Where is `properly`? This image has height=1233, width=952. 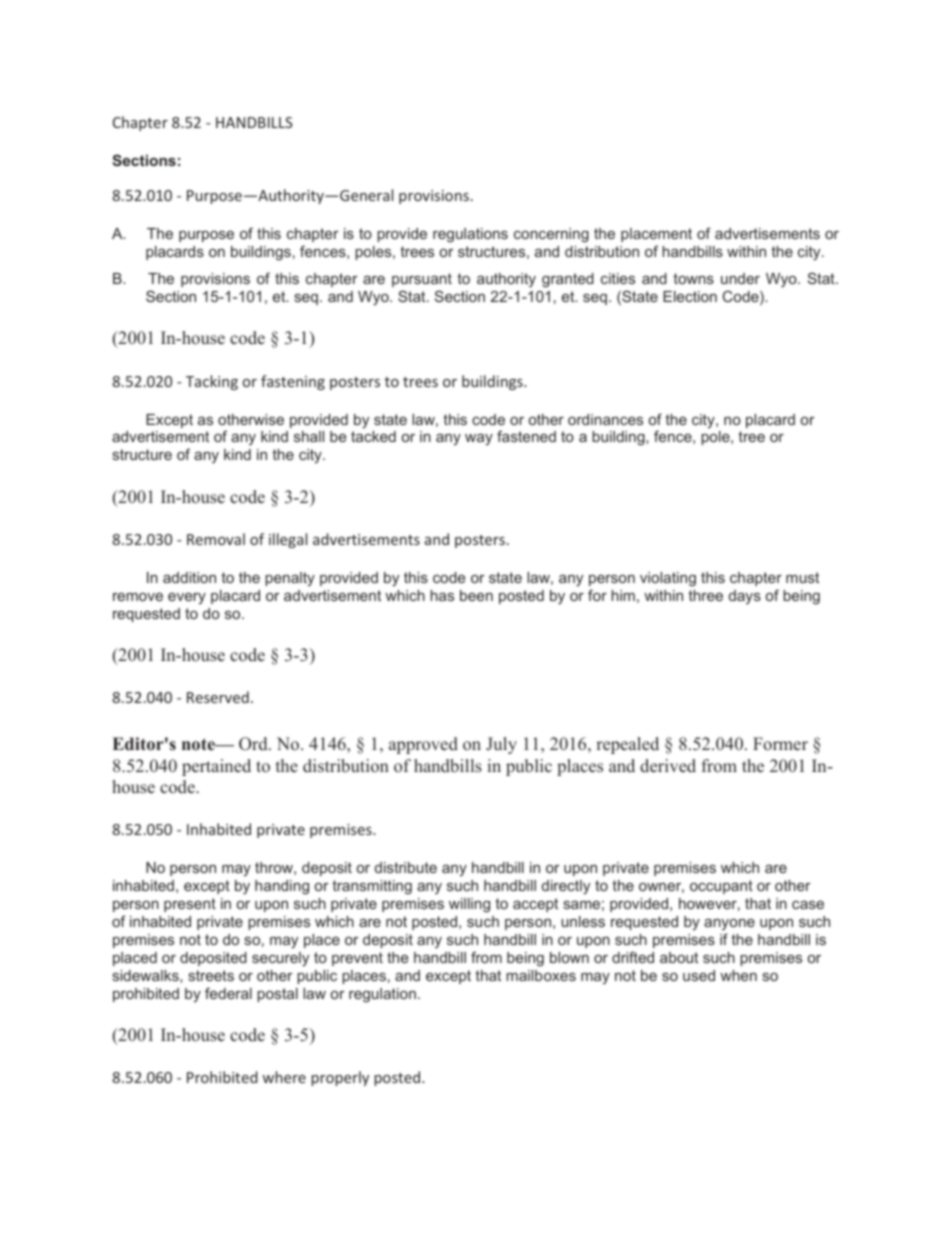 properly is located at coordinates (340, 1078).
